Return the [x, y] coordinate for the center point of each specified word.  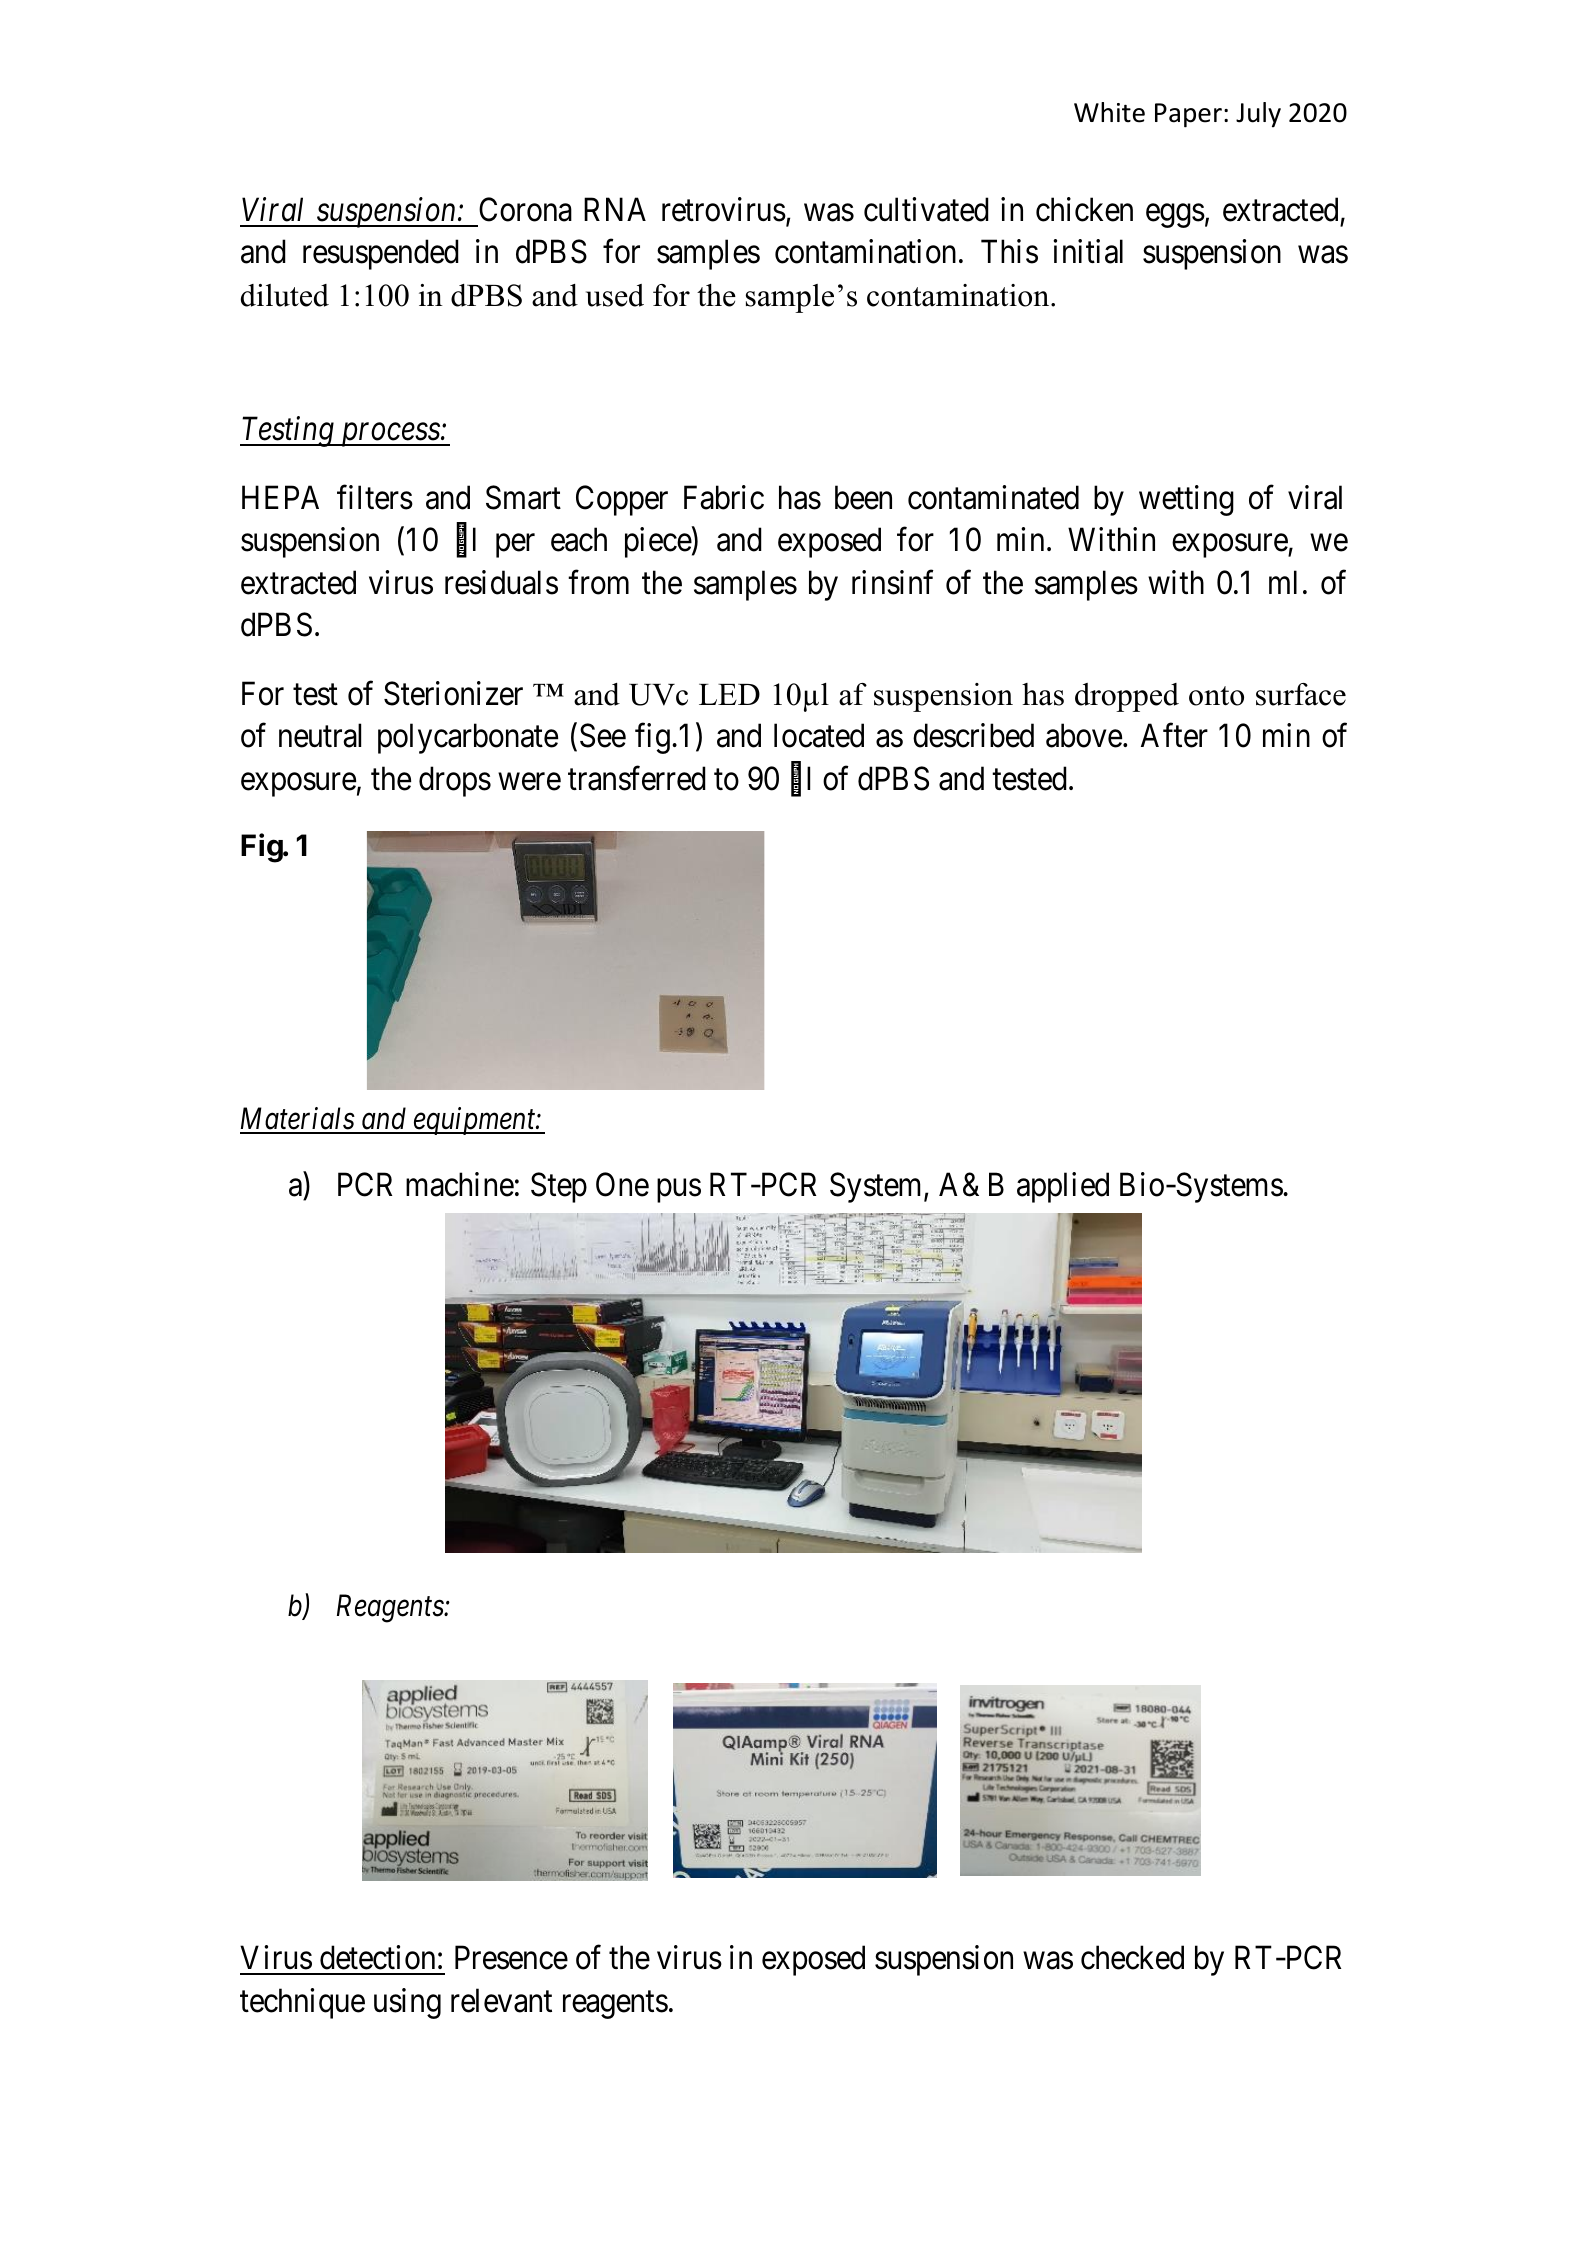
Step [559, 1188]
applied [1063, 1187]
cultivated [926, 209]
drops [455, 781]
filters [375, 497]
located [819, 736]
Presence [511, 1958]
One [622, 1185]
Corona [525, 210]
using [407, 2003]
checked [1132, 1958]
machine [460, 1184]
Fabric [724, 497]
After [1174, 736]
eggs [1175, 216]
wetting [1186, 500]
